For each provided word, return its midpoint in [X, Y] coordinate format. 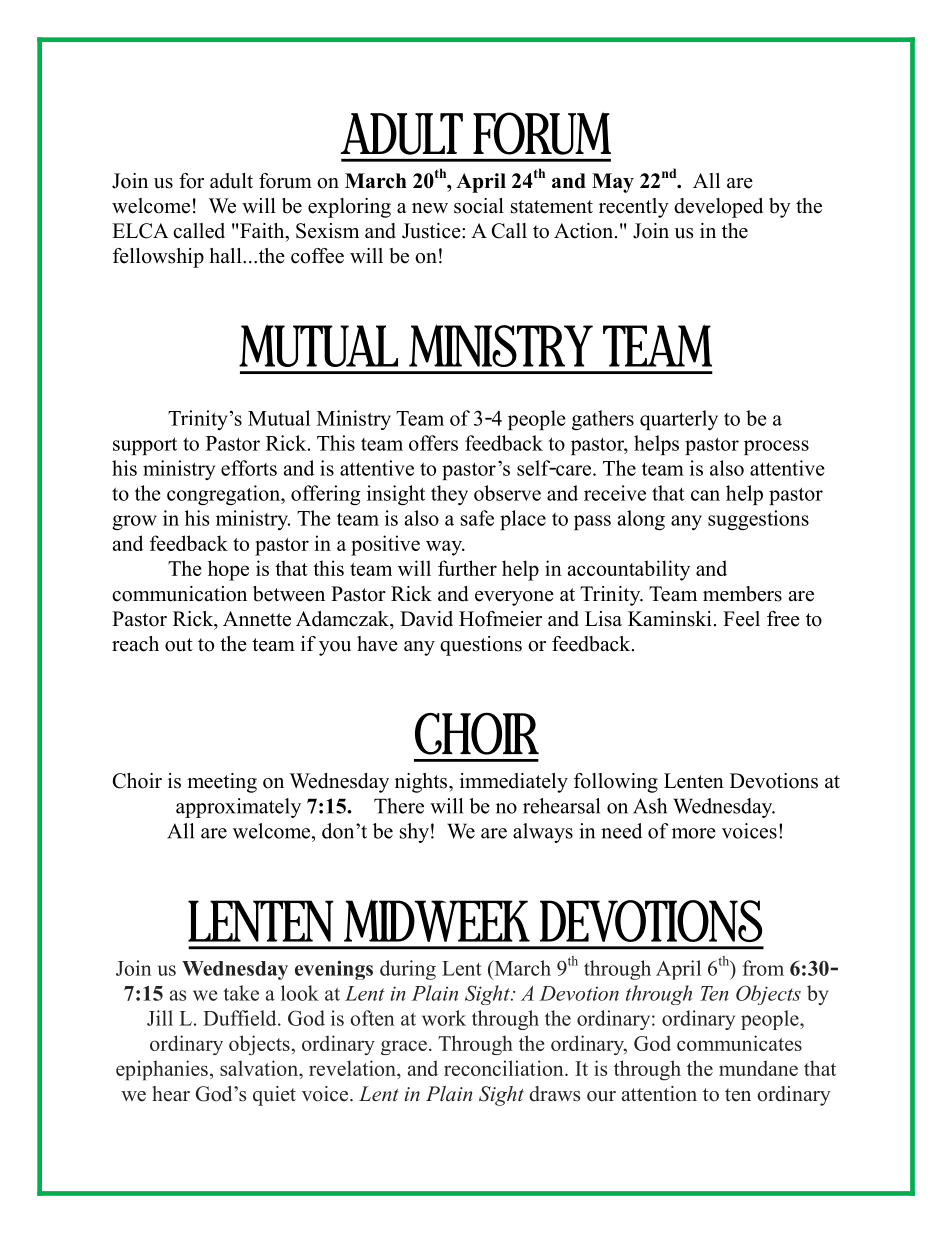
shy [414, 833]
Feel [741, 619]
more [694, 833]
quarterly [679, 420]
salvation [260, 1068]
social [479, 206]
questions [481, 646]
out [179, 645]
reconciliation [505, 1068]
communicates [739, 1043]
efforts [249, 468]
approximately [238, 808]
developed [718, 208]
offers [433, 443]
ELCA [140, 231]
